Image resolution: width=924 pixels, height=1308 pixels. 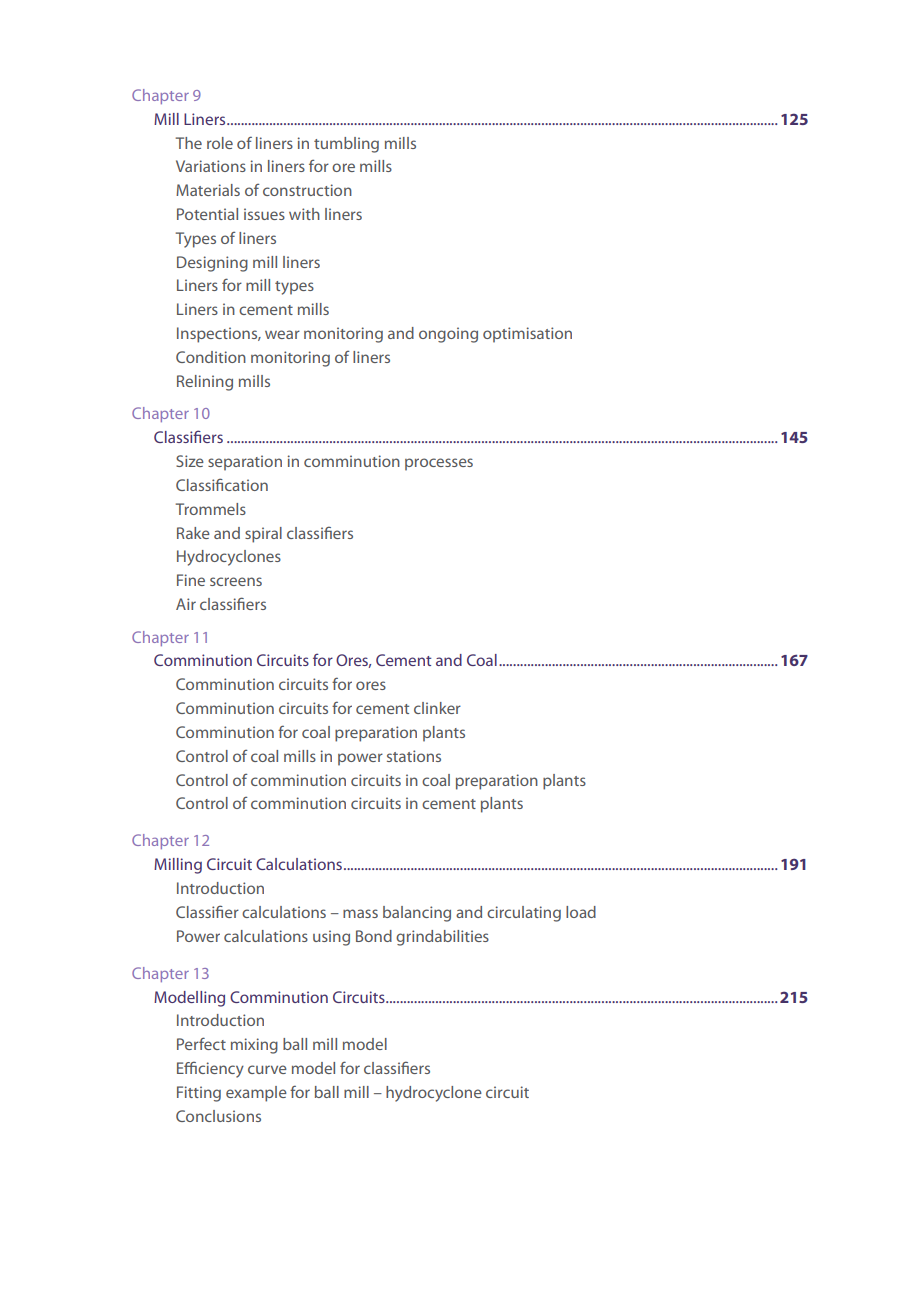 What do you see at coordinates (267, 1069) in the image?
I see `curve` at bounding box center [267, 1069].
